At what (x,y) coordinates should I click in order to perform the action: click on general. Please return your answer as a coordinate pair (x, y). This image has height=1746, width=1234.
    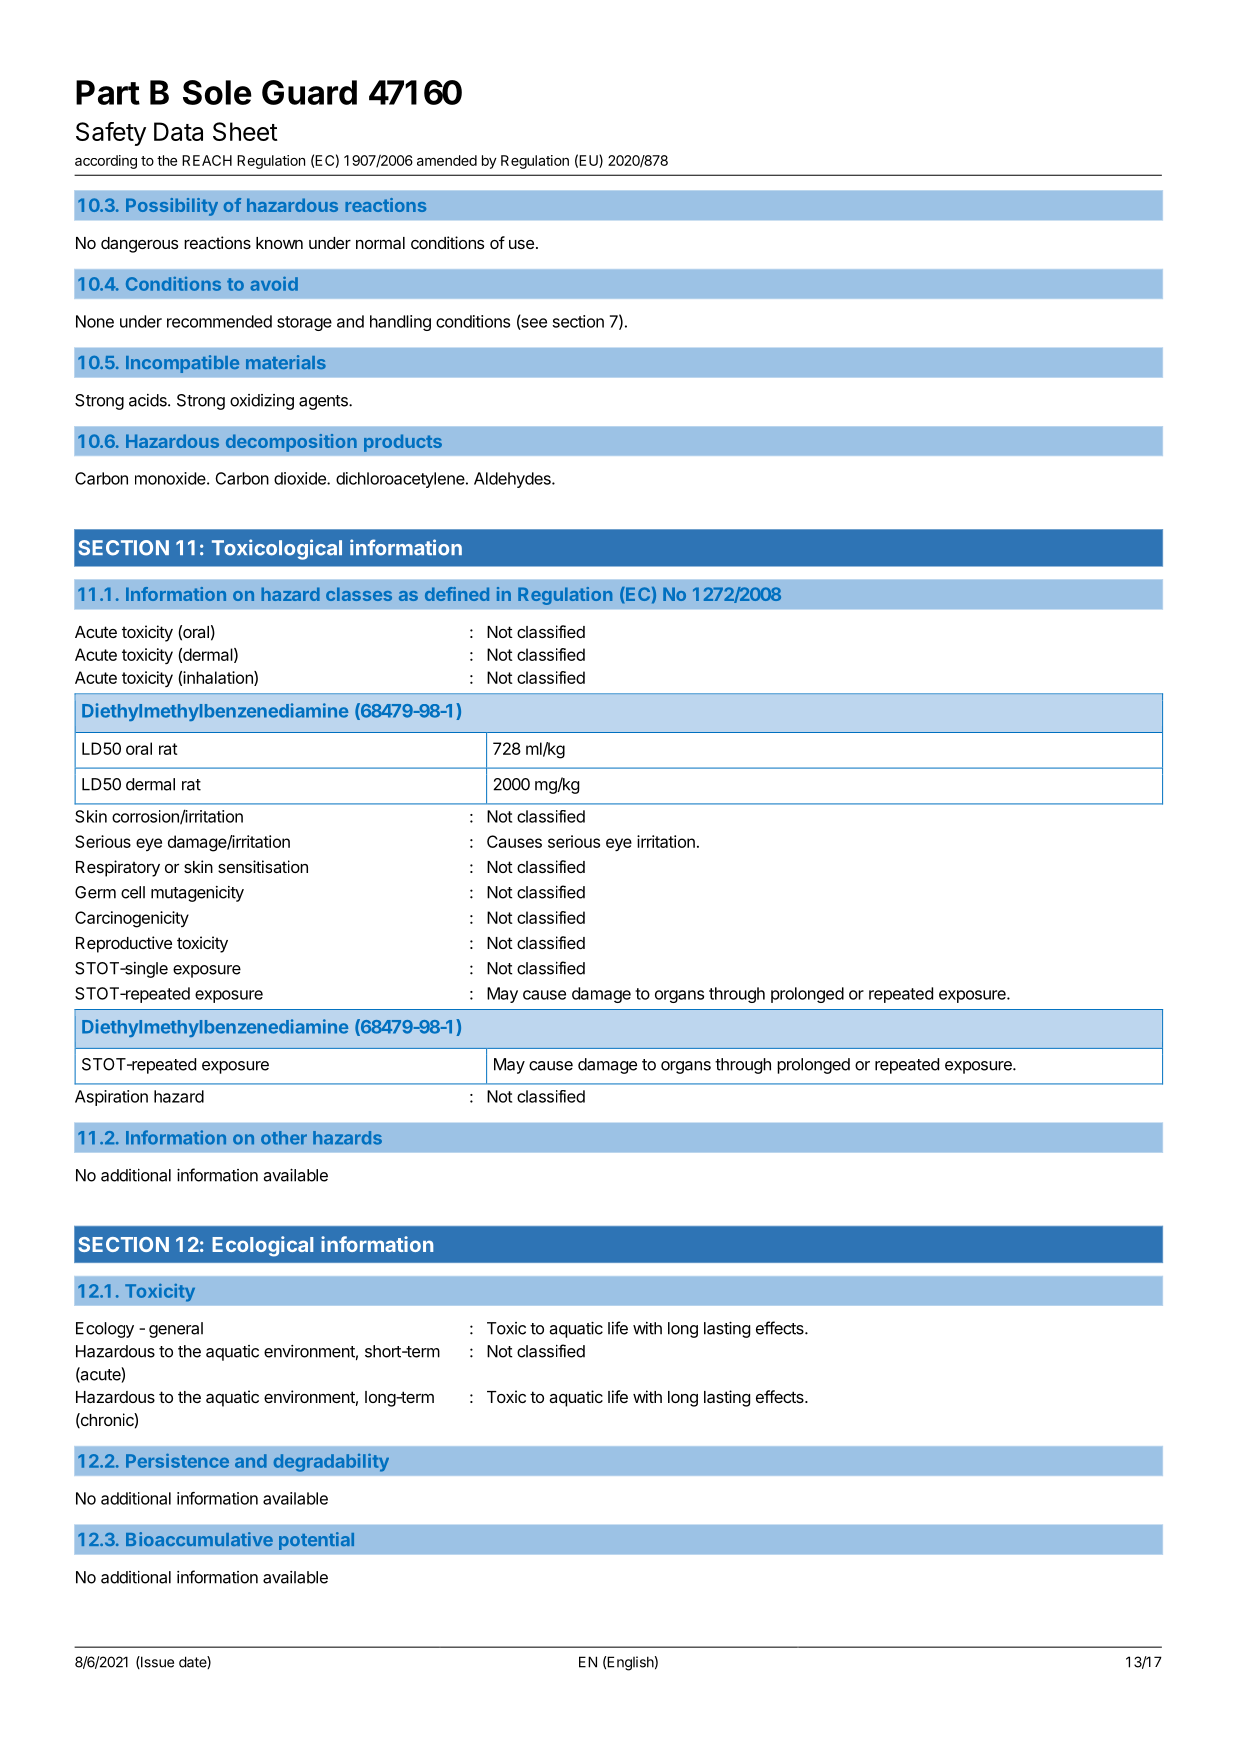
    Looking at the image, I should click on (176, 1330).
